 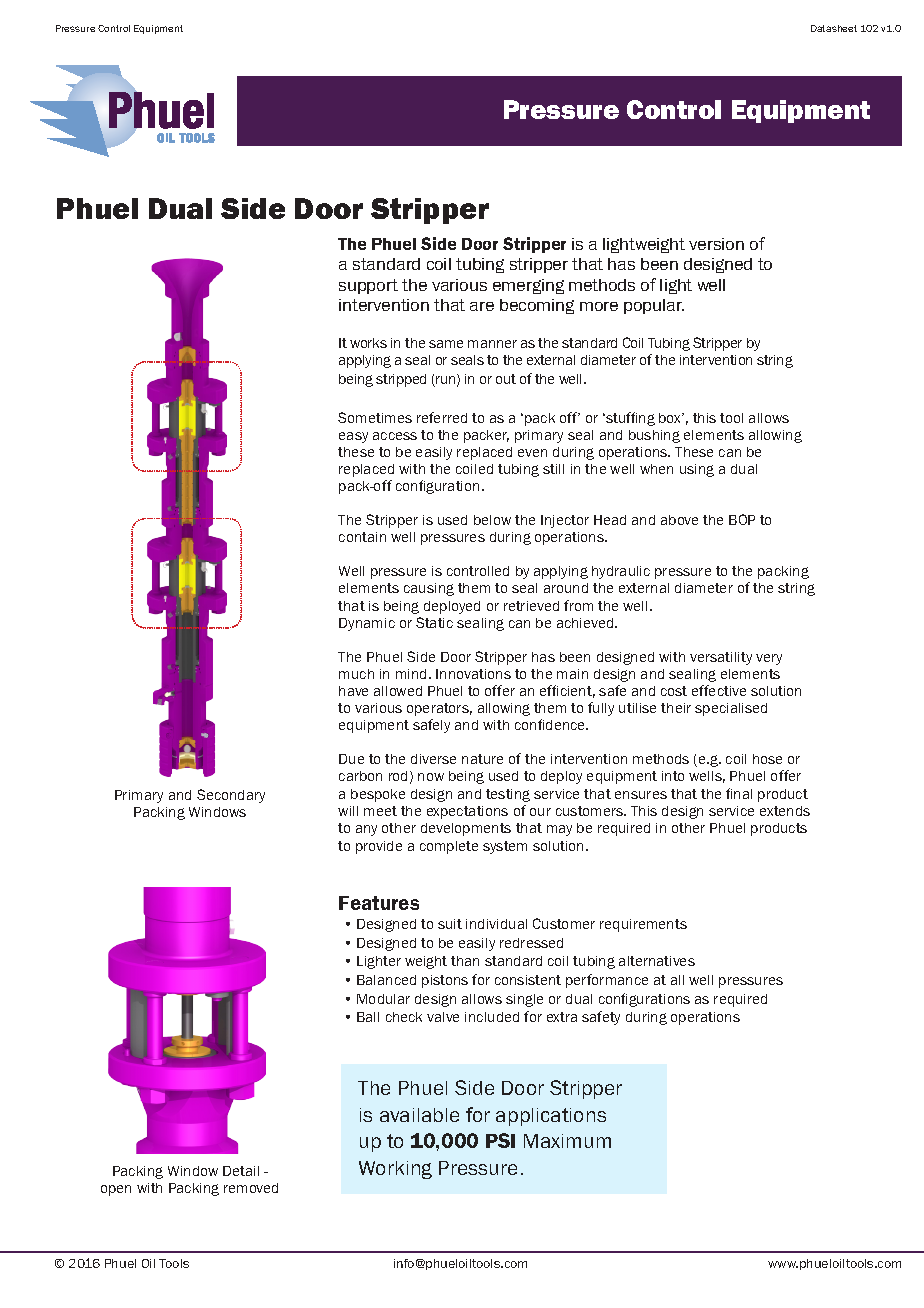 I want to click on support, so click(x=368, y=286).
